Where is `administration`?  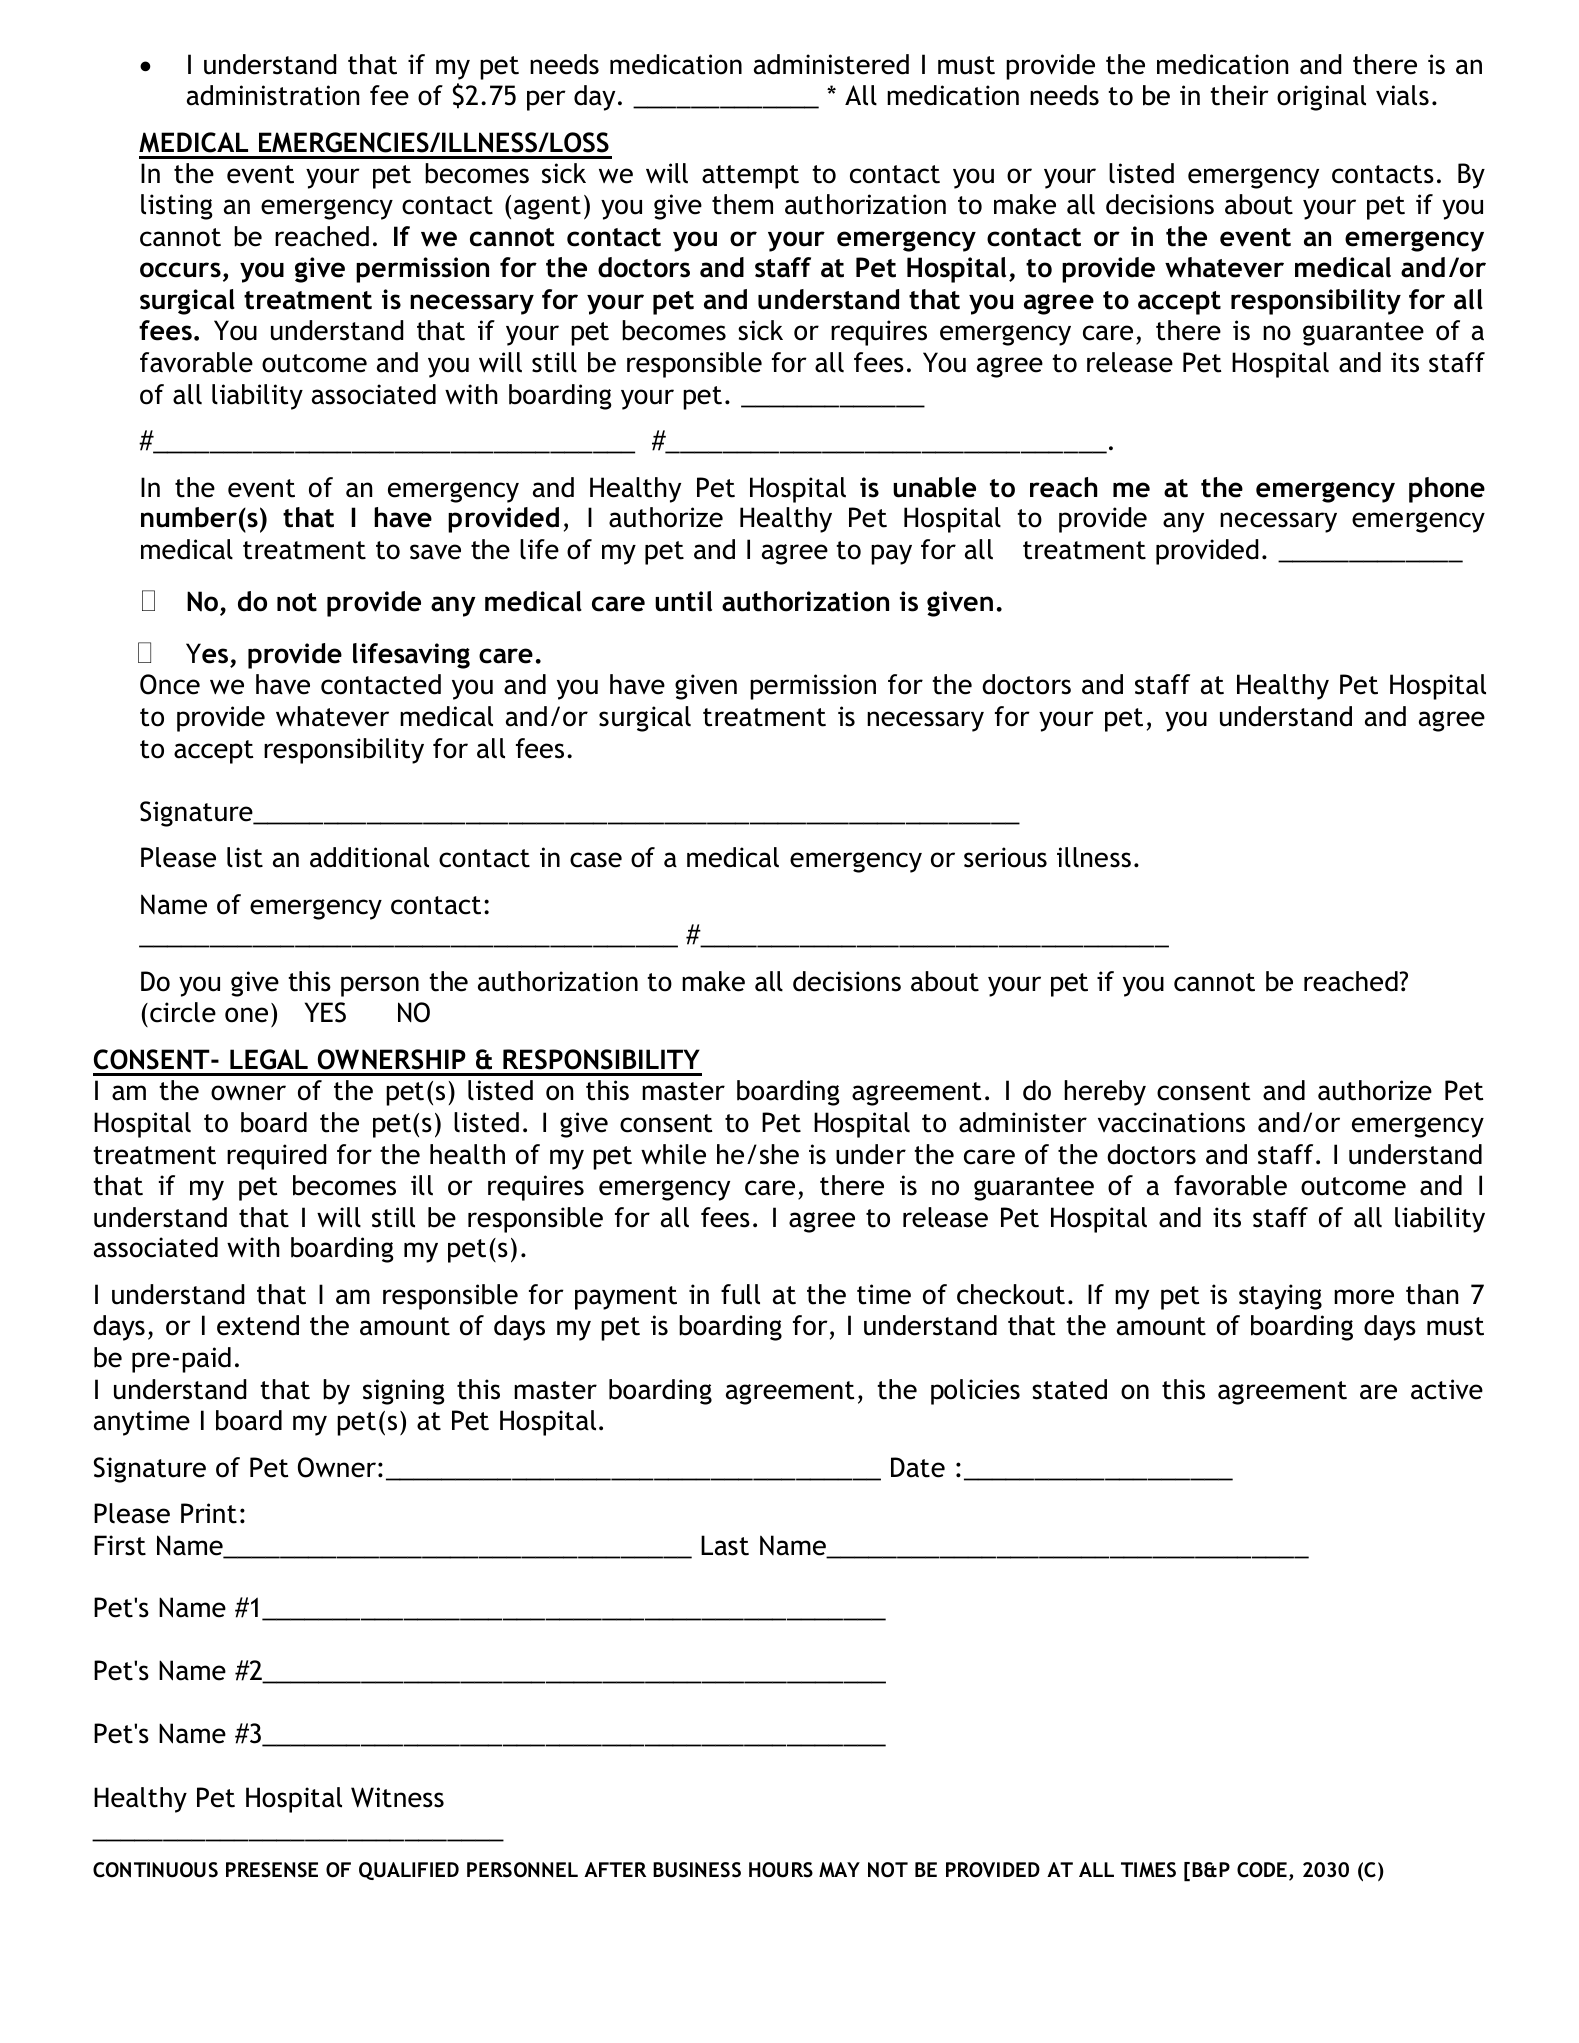 administration is located at coordinates (273, 95).
